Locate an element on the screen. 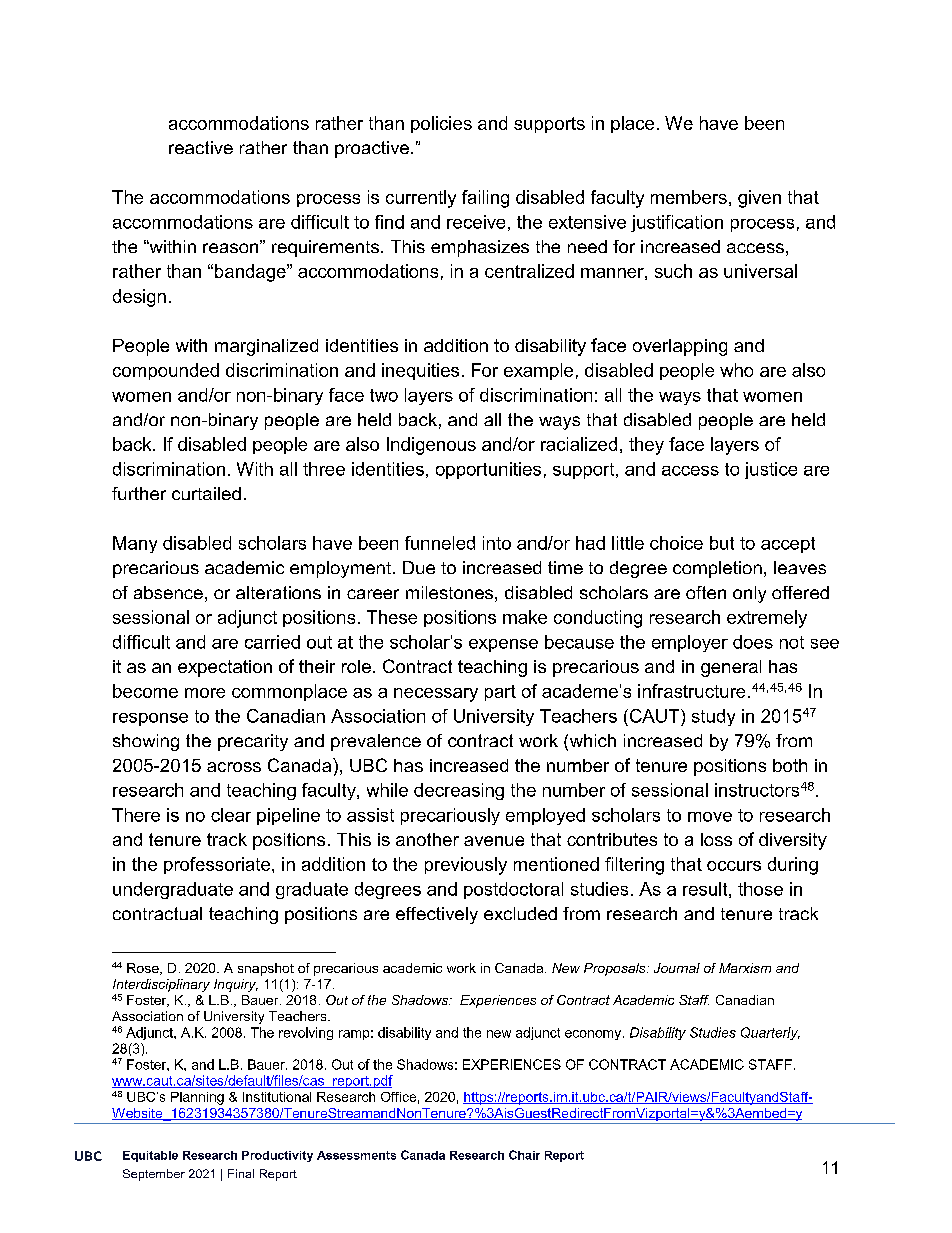 The width and height of the screenshot is (952, 1233). expectation is located at coordinates (225, 668).
